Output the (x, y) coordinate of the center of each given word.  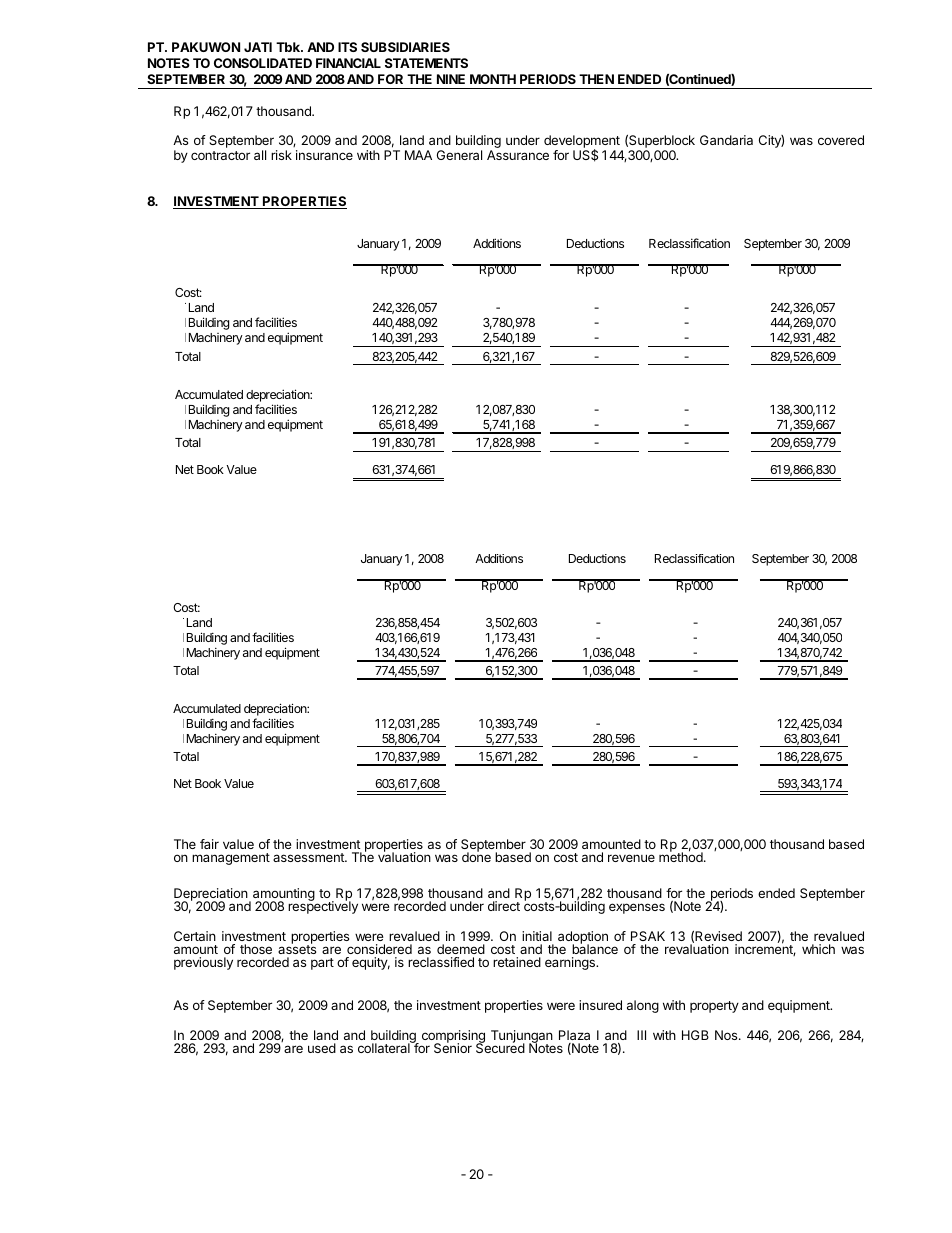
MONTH (493, 79)
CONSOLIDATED (263, 63)
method (682, 856)
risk (281, 155)
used (322, 1048)
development (583, 143)
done (476, 856)
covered (841, 140)
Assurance (518, 155)
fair (209, 844)
